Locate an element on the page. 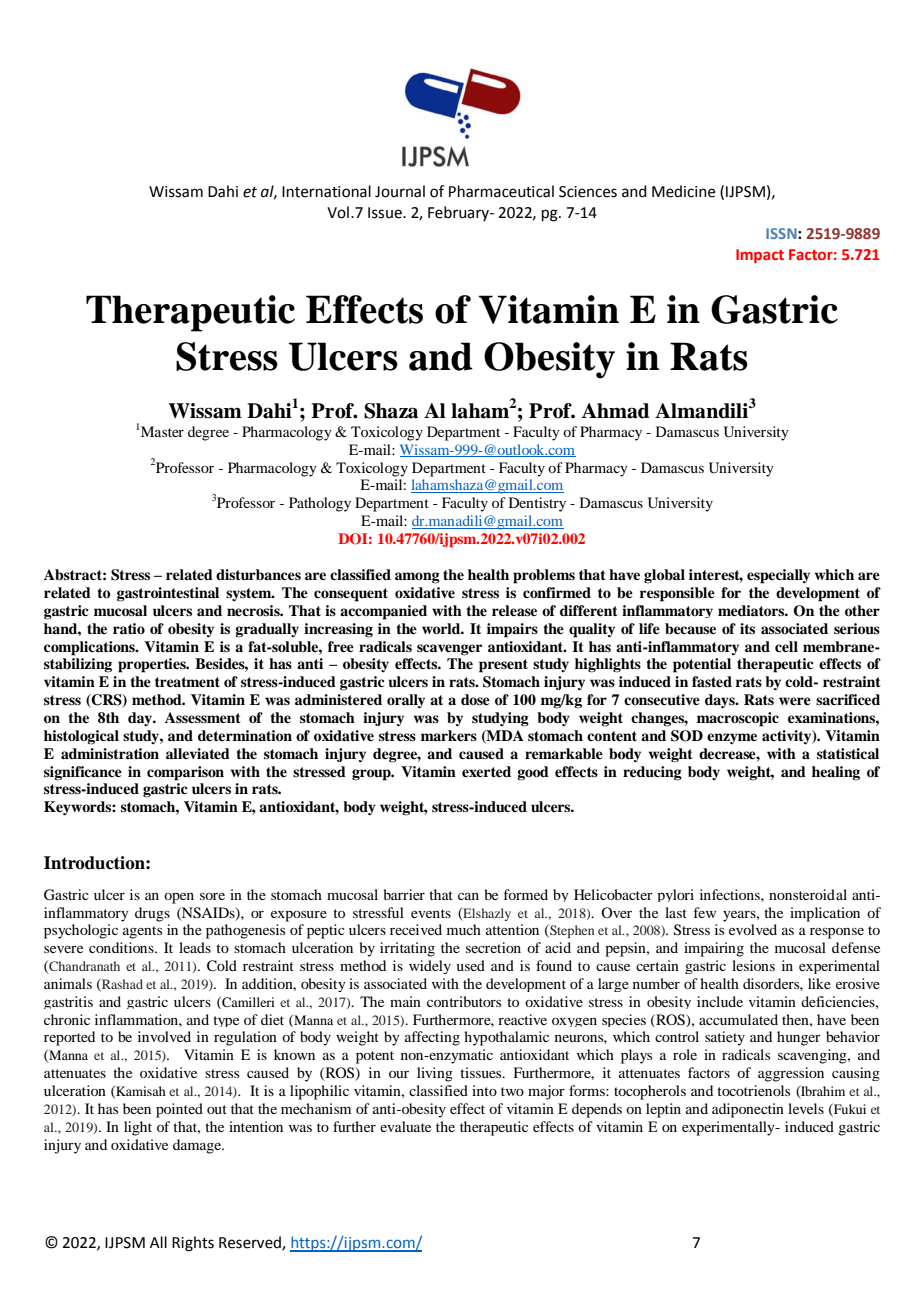 This image has width=924, height=1308. International is located at coordinates (326, 191).
